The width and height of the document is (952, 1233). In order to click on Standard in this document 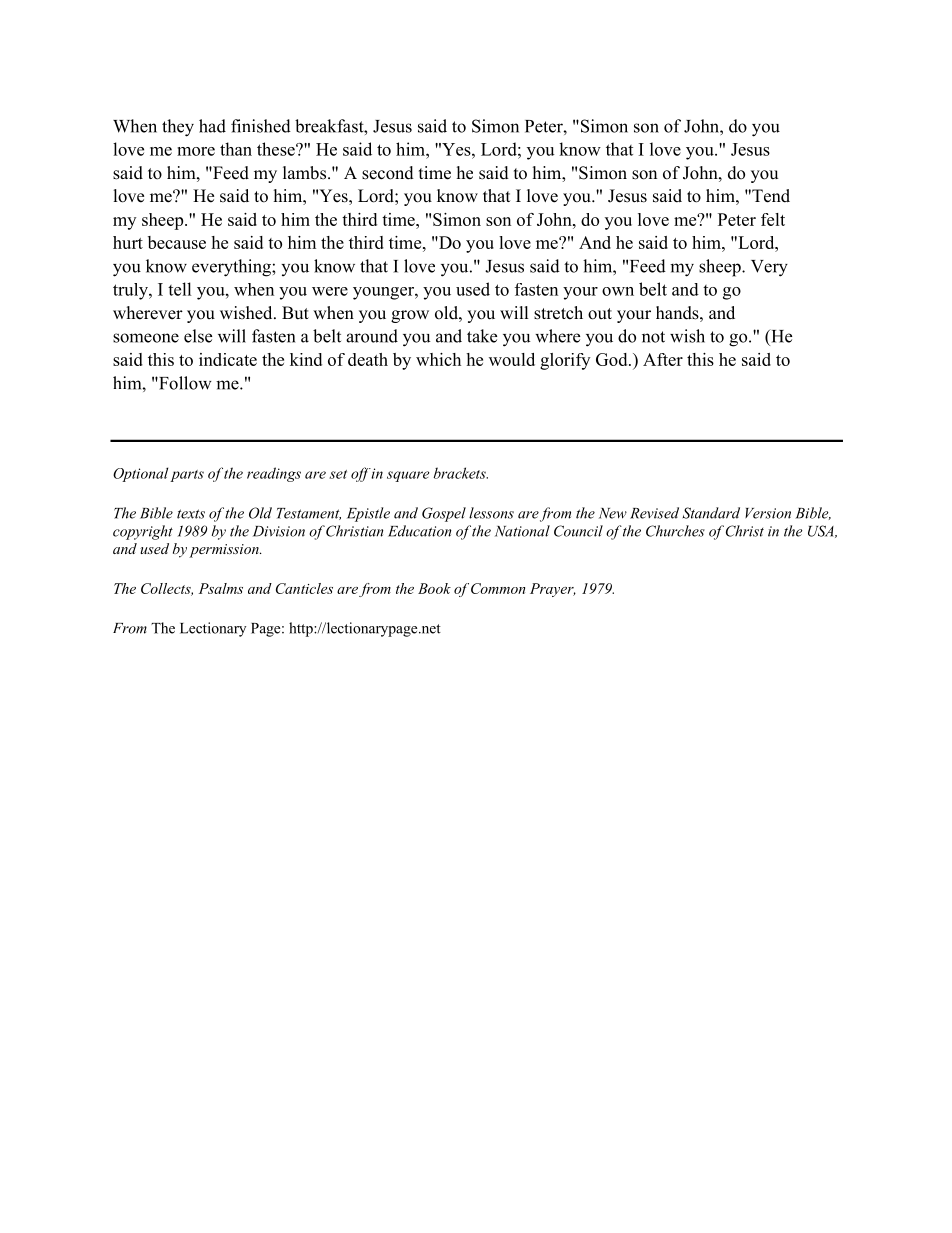, I will do `click(711, 513)`.
